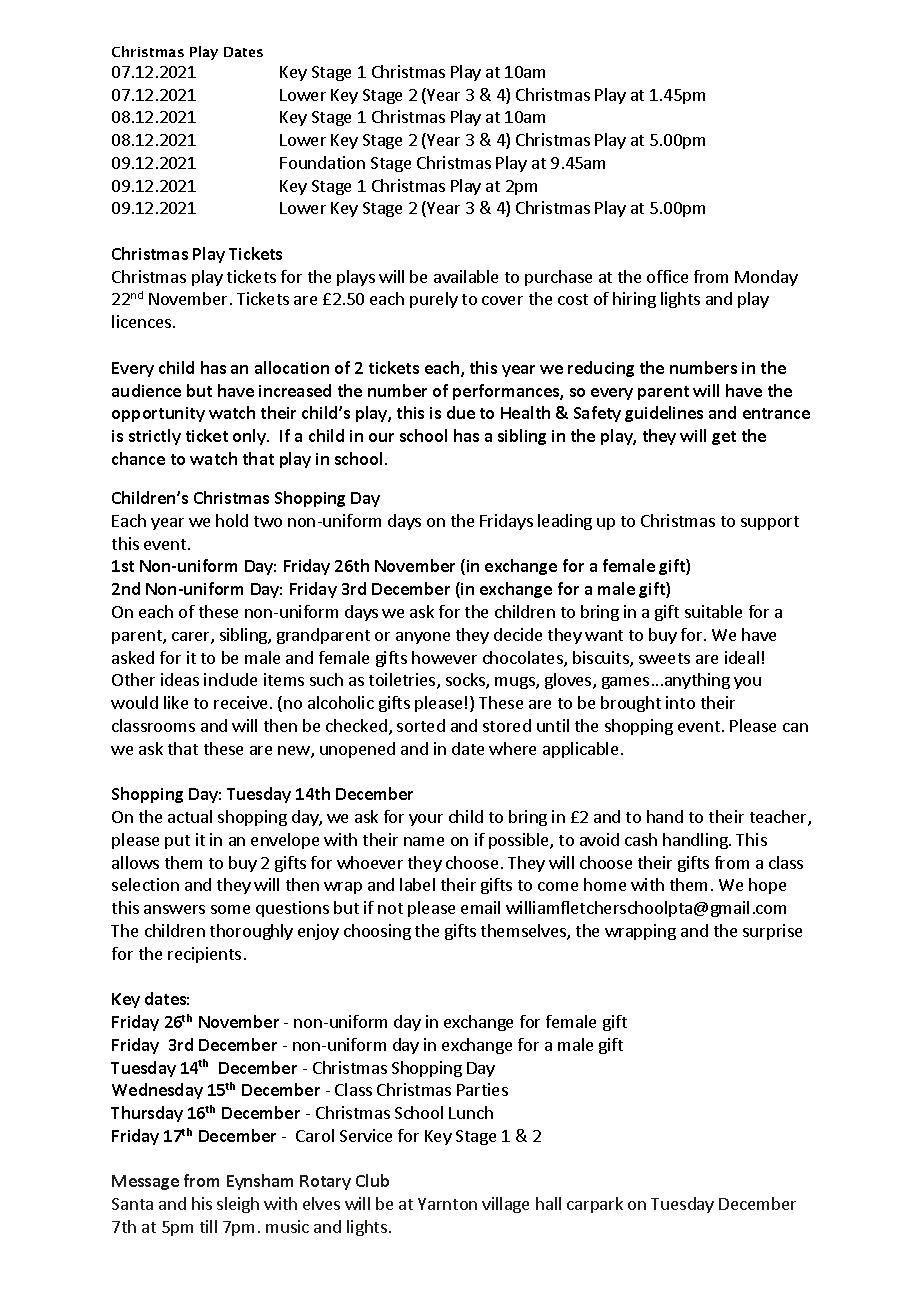 The height and width of the page is (1309, 924). Describe the element at coordinates (480, 907) in the page. I see `email` at that location.
